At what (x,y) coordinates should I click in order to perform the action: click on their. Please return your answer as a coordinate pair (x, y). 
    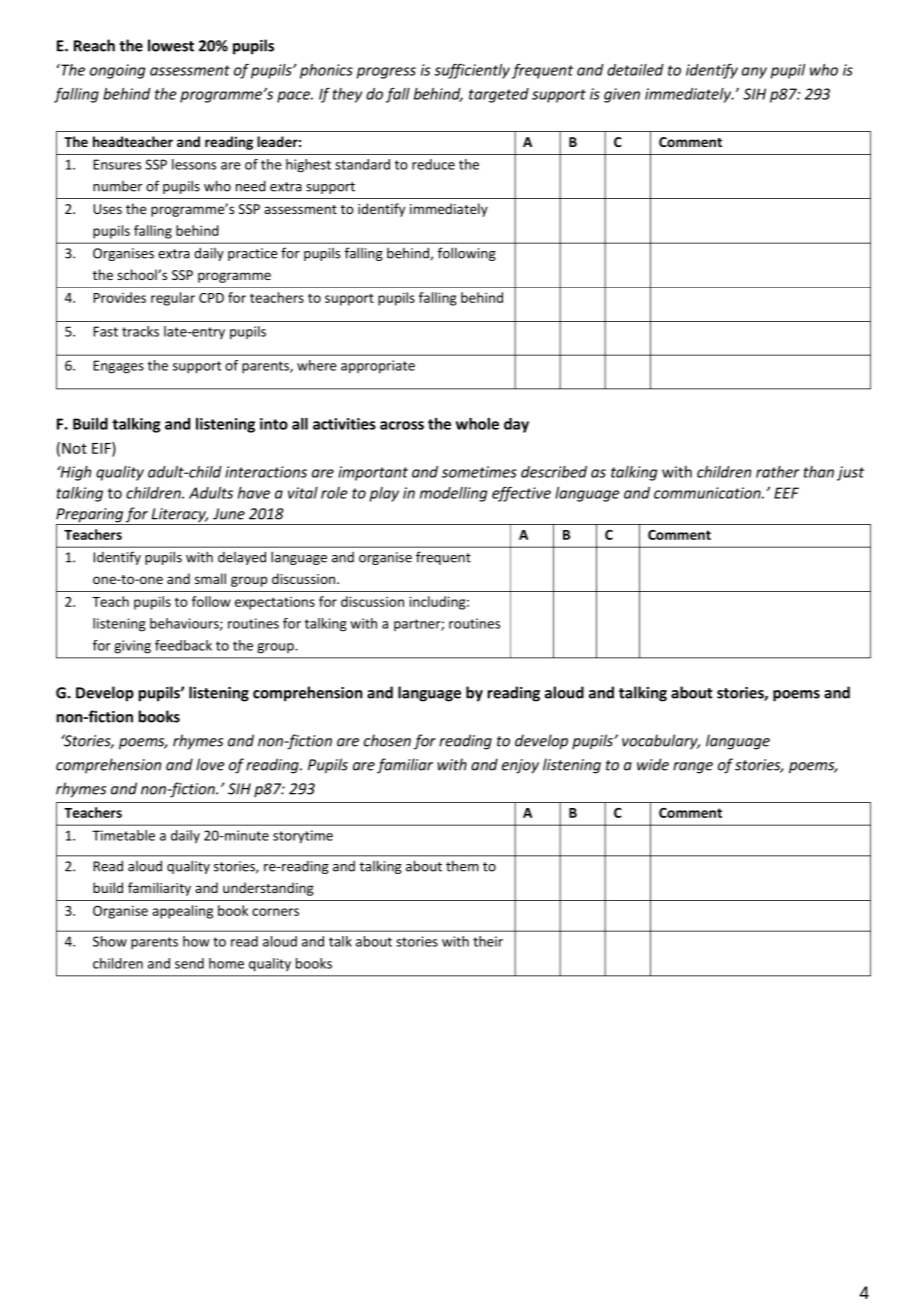
    Looking at the image, I should click on (488, 941).
